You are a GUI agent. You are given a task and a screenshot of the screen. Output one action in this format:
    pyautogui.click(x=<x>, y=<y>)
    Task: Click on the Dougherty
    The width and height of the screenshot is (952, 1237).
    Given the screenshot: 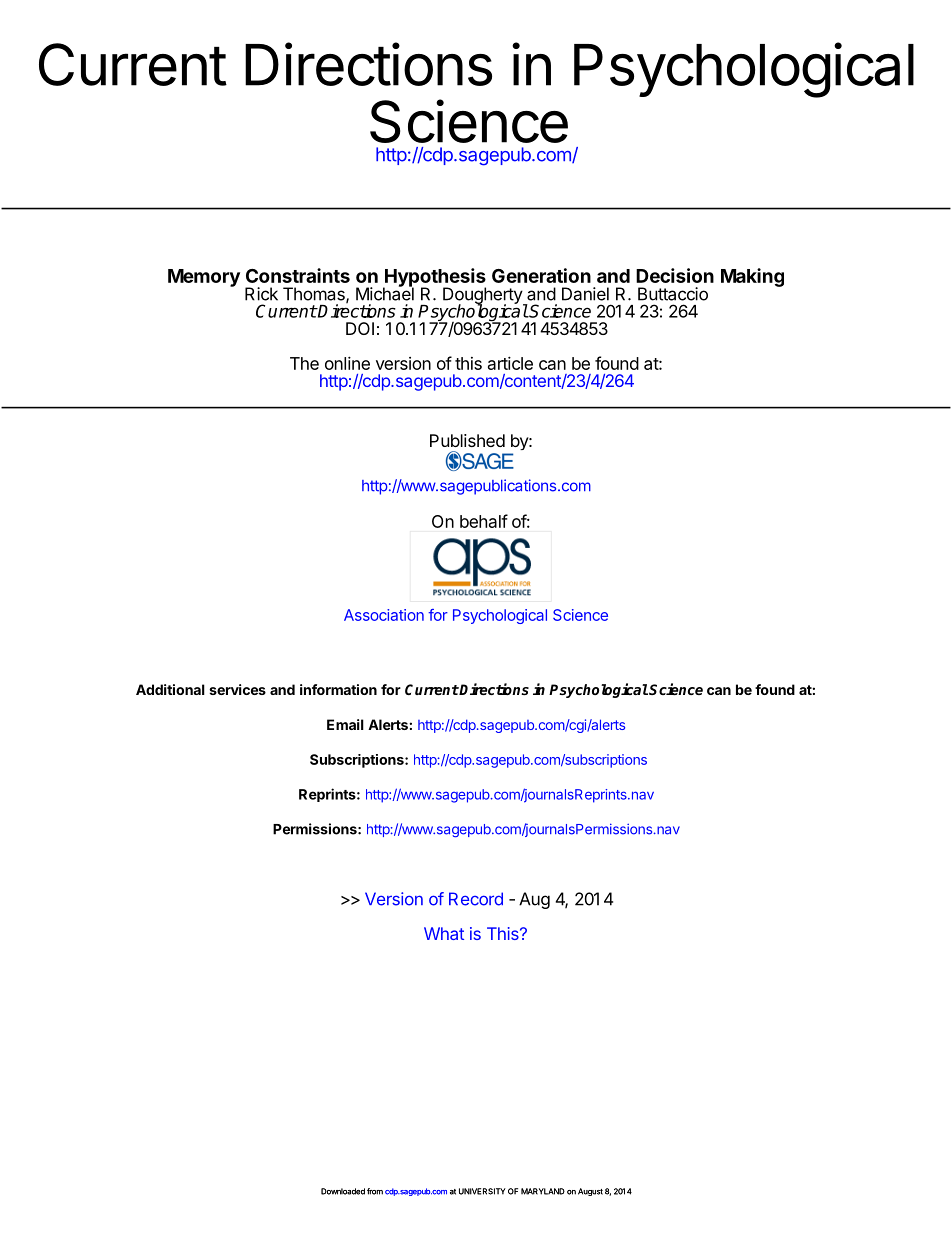 What is the action you would take?
    pyautogui.click(x=483, y=296)
